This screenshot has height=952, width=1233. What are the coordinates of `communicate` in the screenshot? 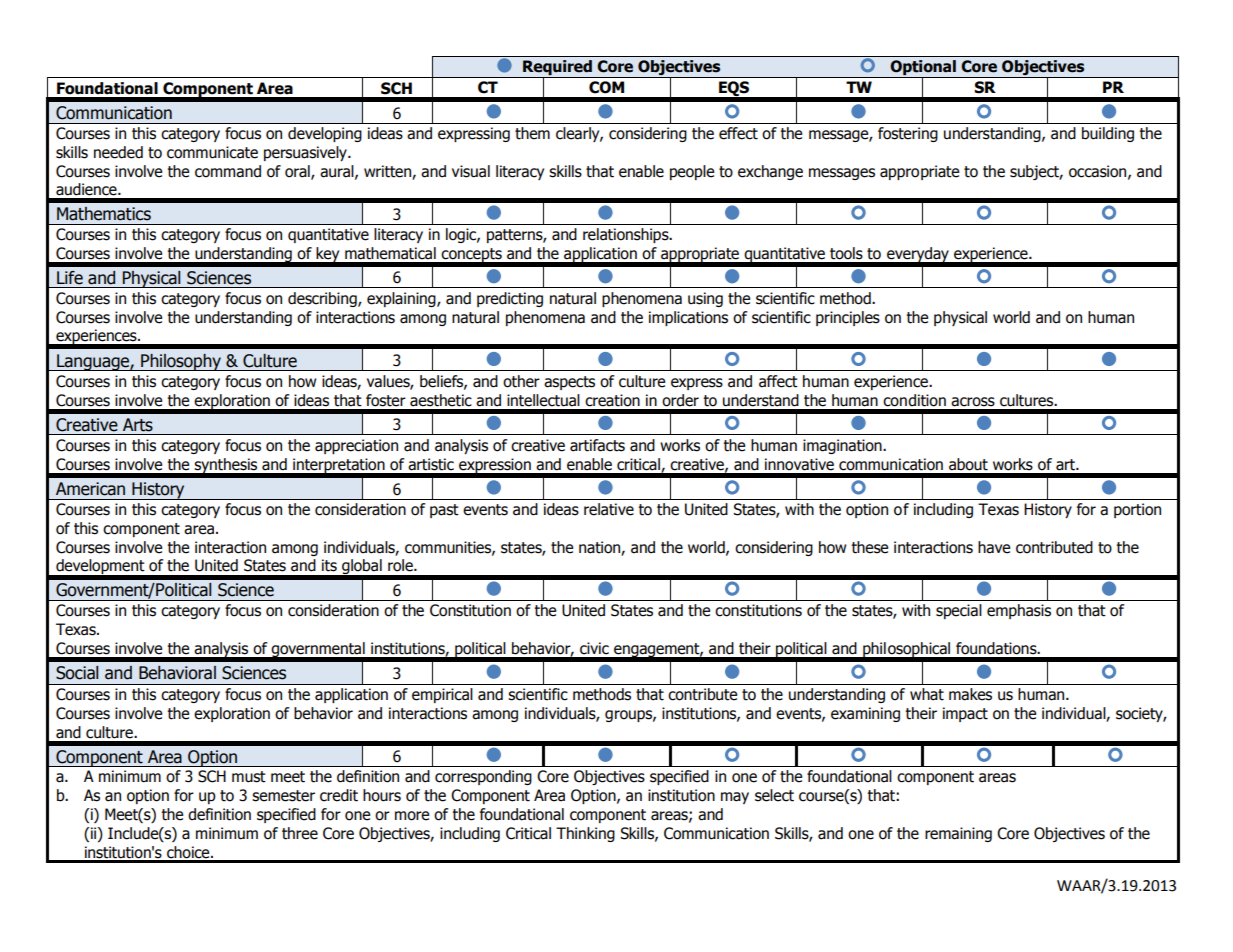 It's located at (212, 152).
